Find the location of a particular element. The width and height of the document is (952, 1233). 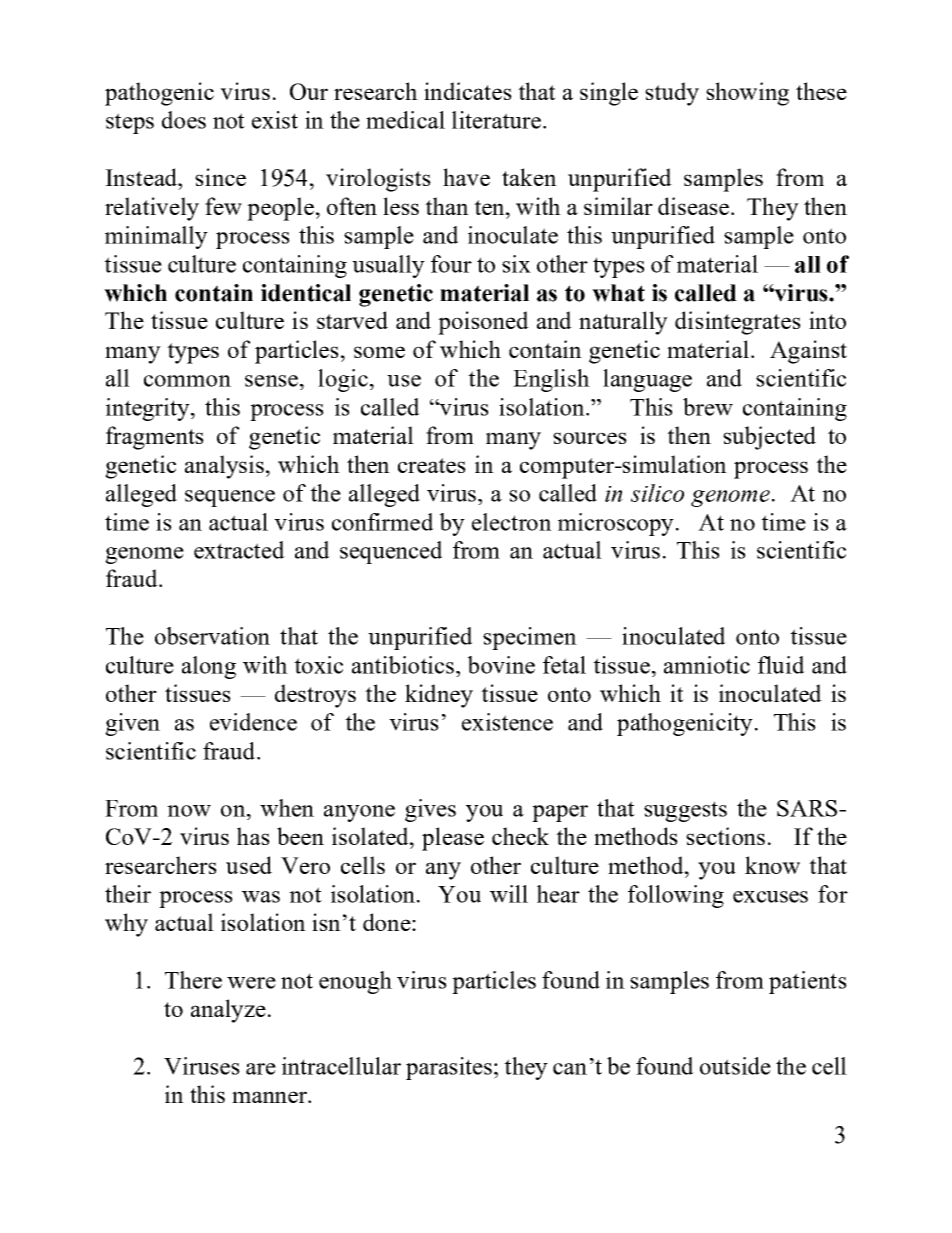

creates is located at coordinates (432, 465).
